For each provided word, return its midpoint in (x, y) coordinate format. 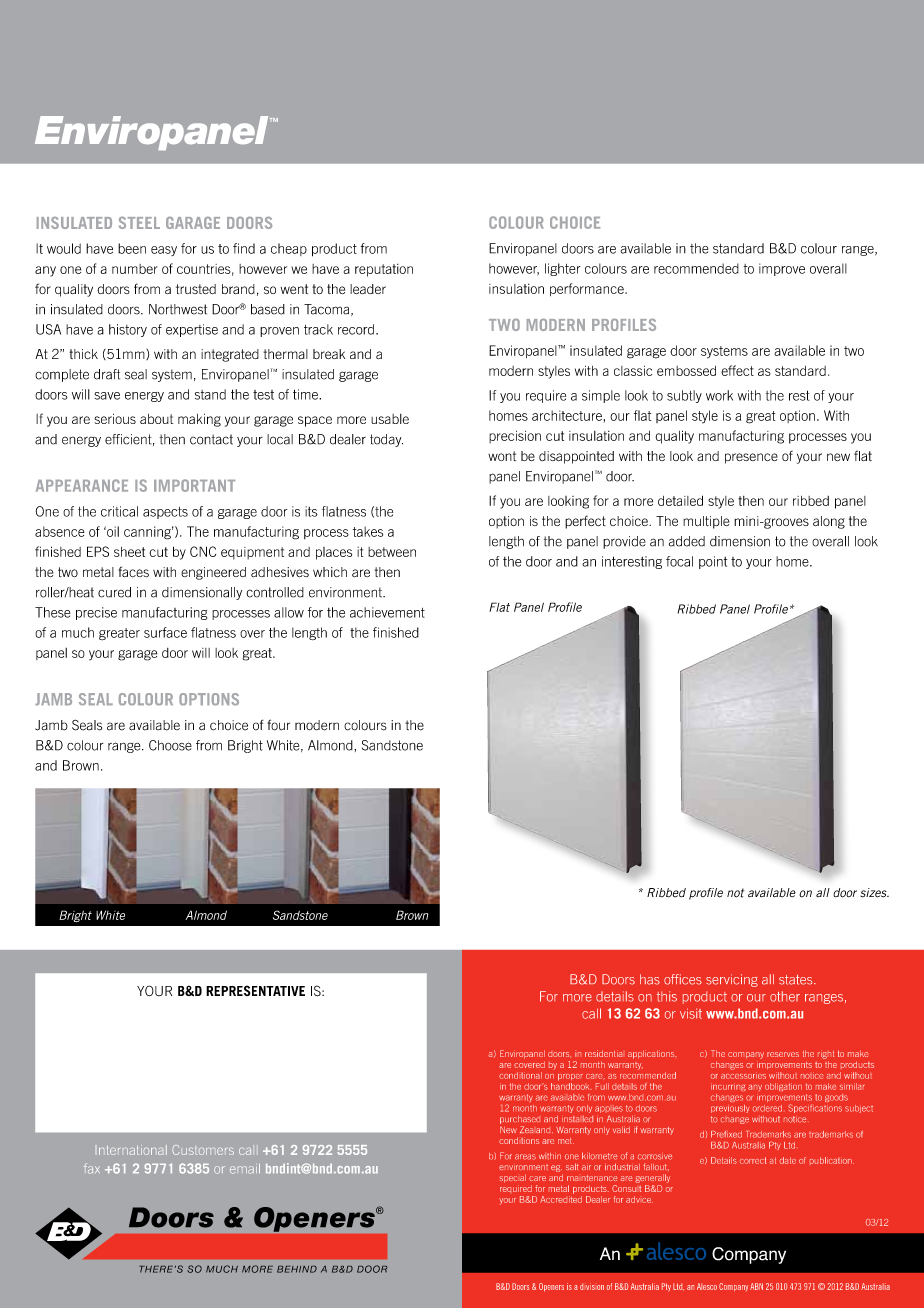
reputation (384, 270)
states (797, 980)
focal (679, 561)
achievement (387, 612)
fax (92, 1168)
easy (164, 251)
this (667, 996)
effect (737, 370)
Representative (255, 990)
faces (133, 571)
